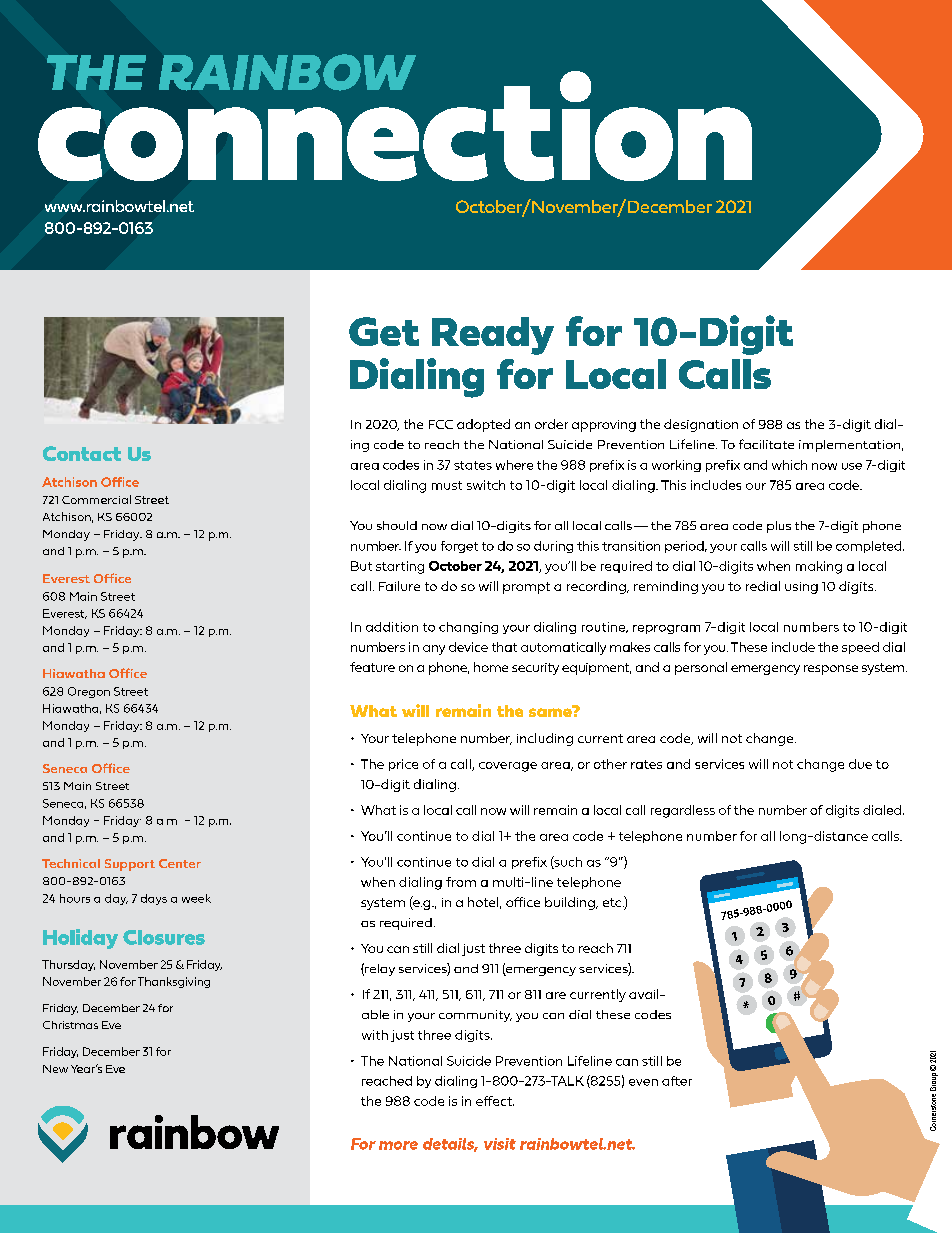  What do you see at coordinates (493, 336) in the image?
I see `Ready` at bounding box center [493, 336].
